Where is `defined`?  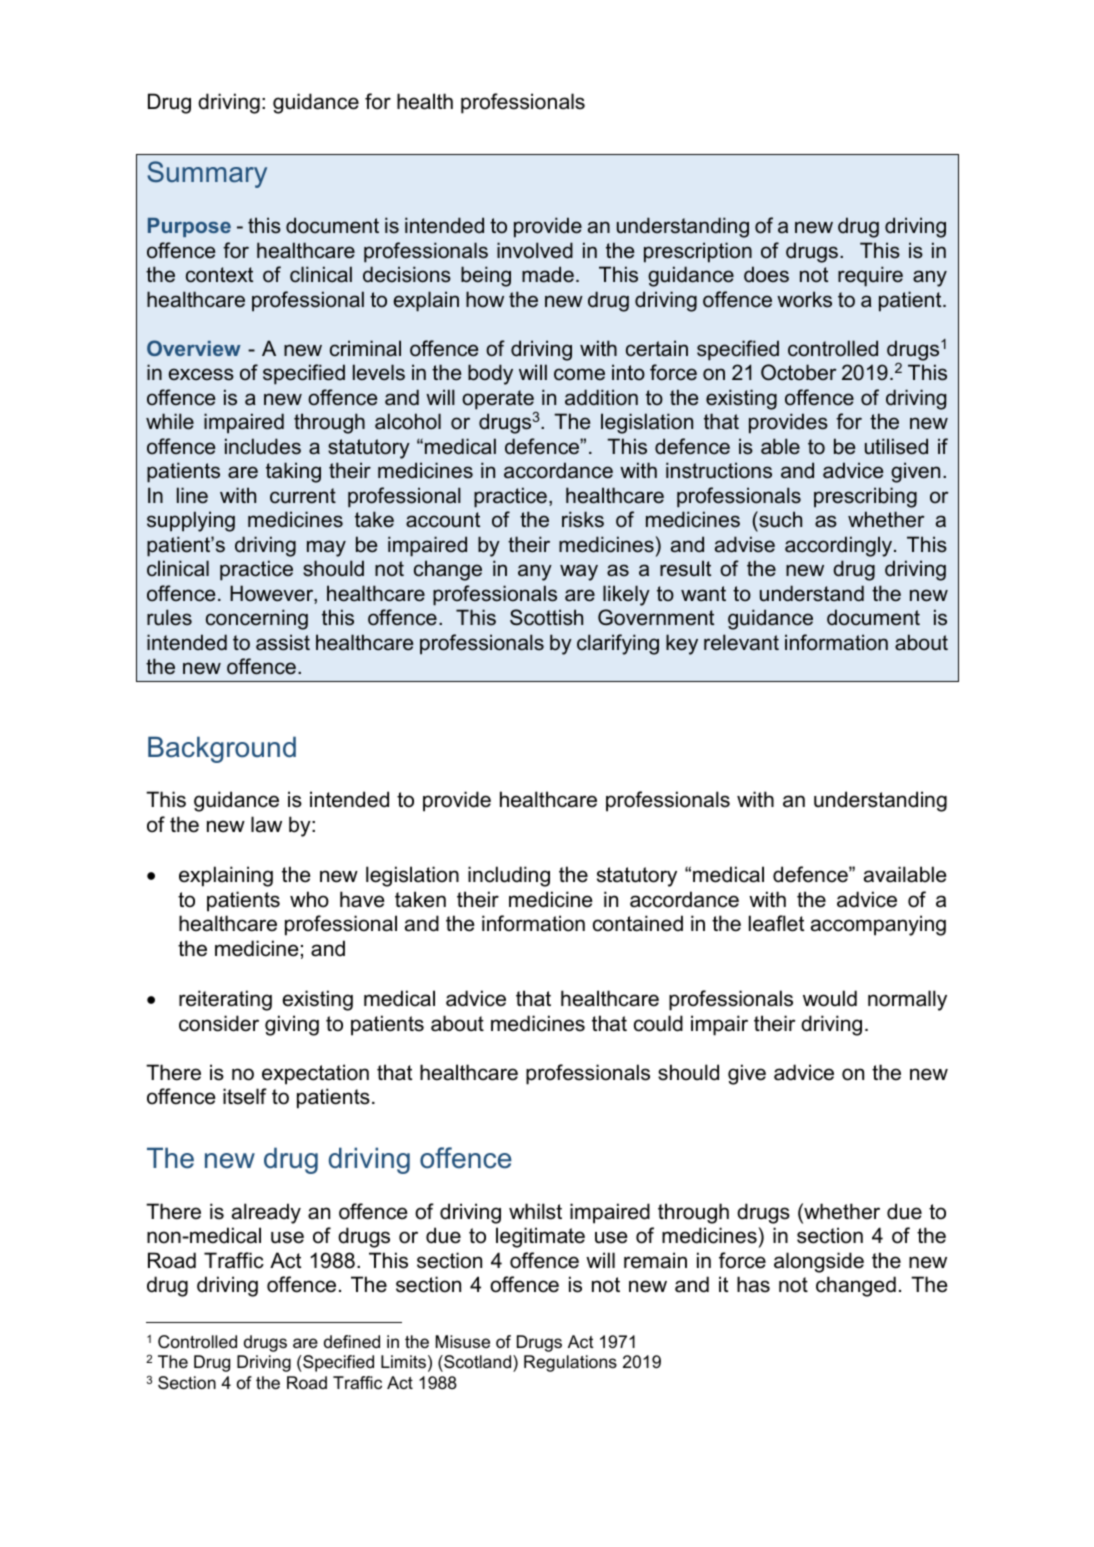
defined is located at coordinates (352, 1342).
